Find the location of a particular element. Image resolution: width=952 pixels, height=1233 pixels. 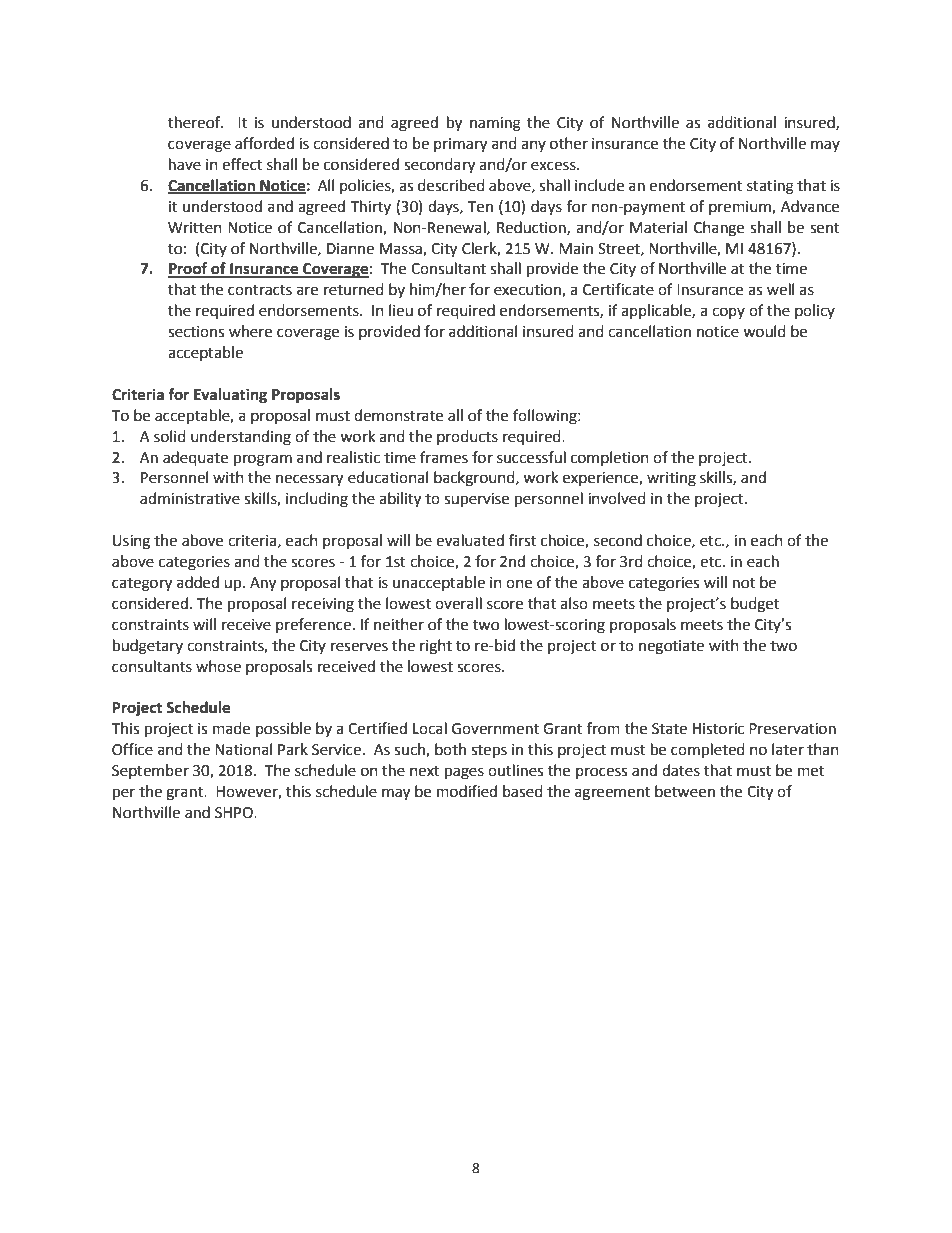

evaluated is located at coordinates (470, 540).
